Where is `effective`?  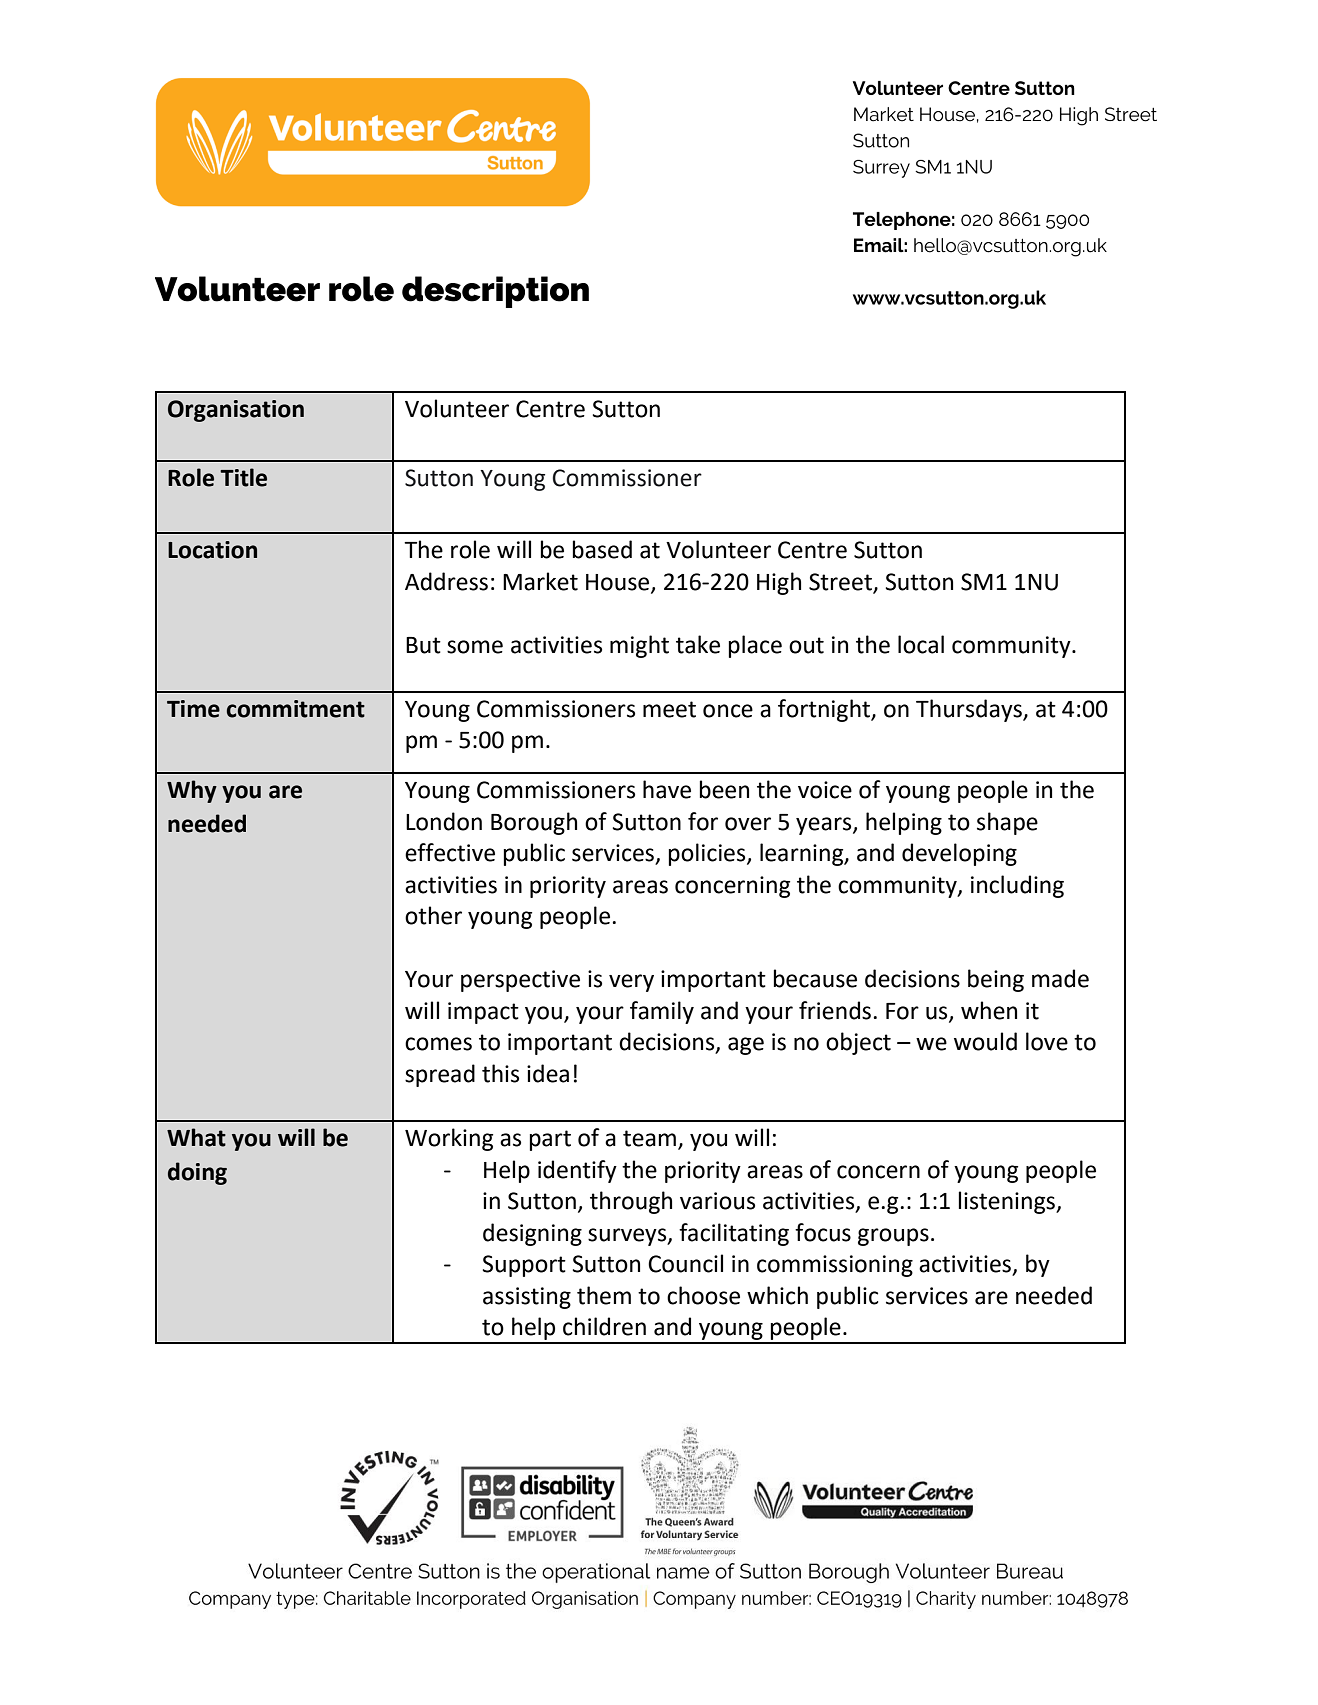
effective is located at coordinates (450, 852).
